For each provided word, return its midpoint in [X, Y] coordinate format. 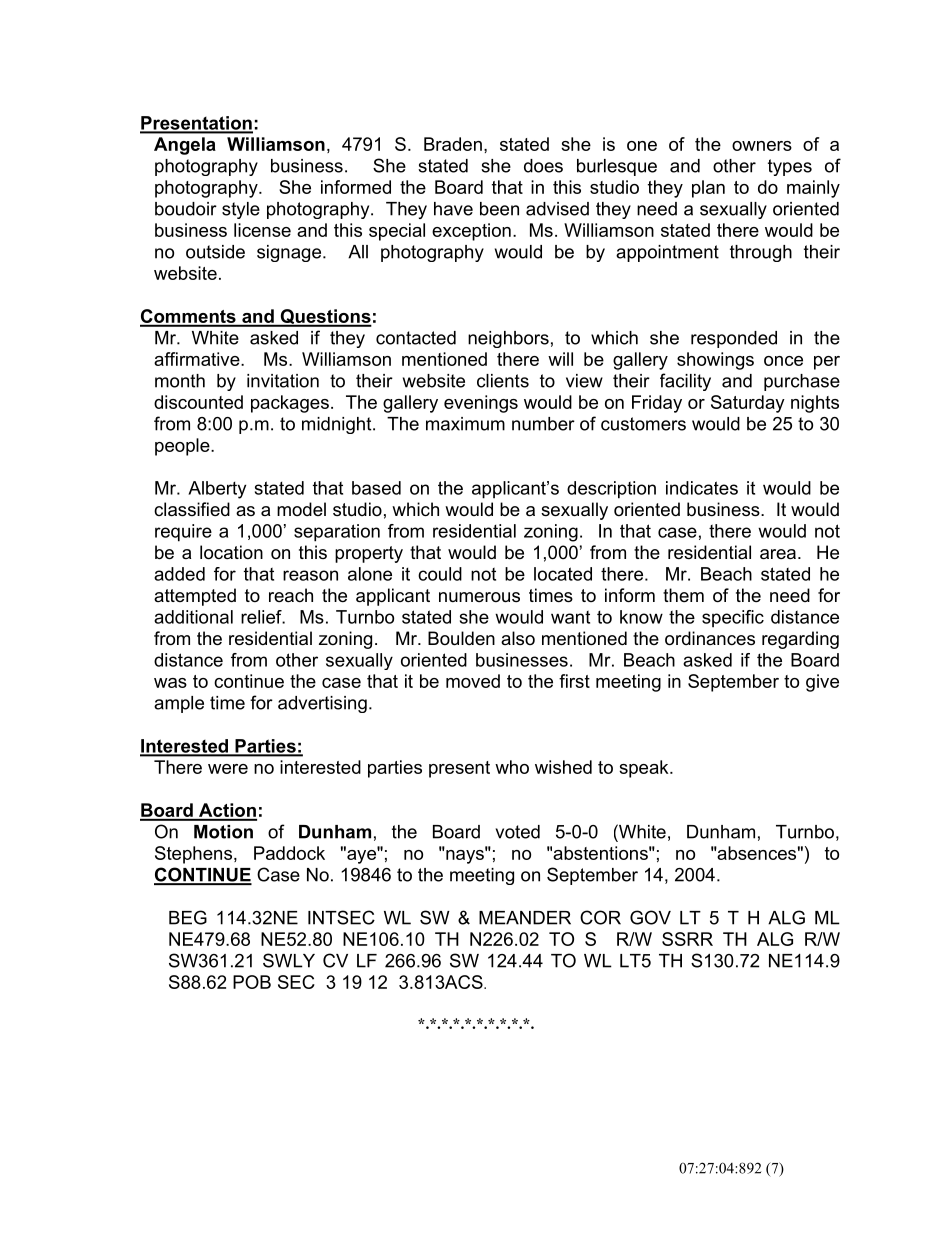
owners [762, 146]
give [822, 683]
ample [179, 704]
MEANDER [525, 918]
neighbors [508, 339]
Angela [185, 146]
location [231, 552]
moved [473, 681]
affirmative [198, 359]
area [778, 554]
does [543, 166]
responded [734, 339]
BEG [188, 917]
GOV [650, 917]
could [440, 574]
